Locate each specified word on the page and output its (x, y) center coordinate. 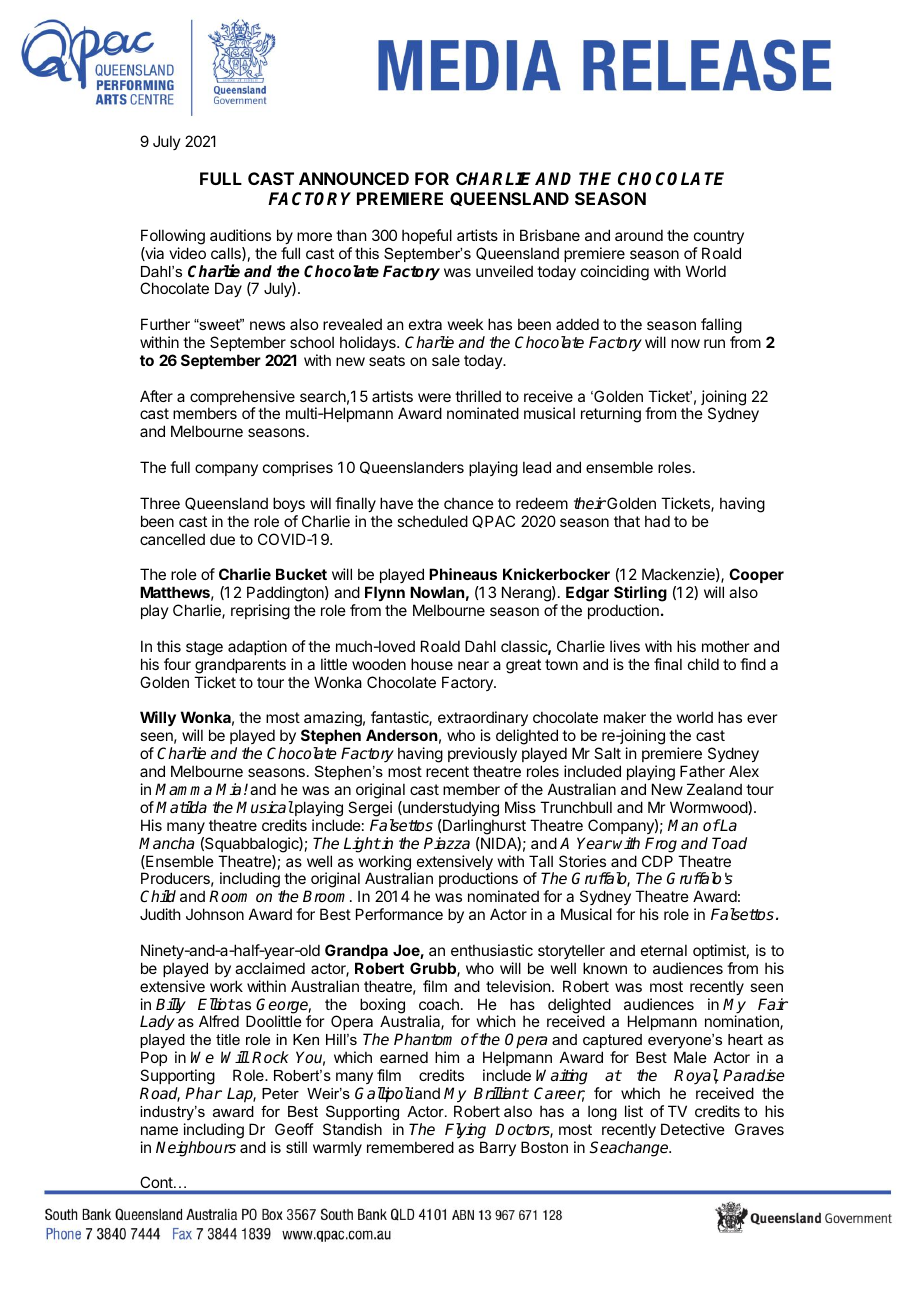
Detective (693, 1129)
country (719, 237)
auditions (240, 235)
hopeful (427, 236)
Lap (241, 1095)
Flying (465, 1131)
